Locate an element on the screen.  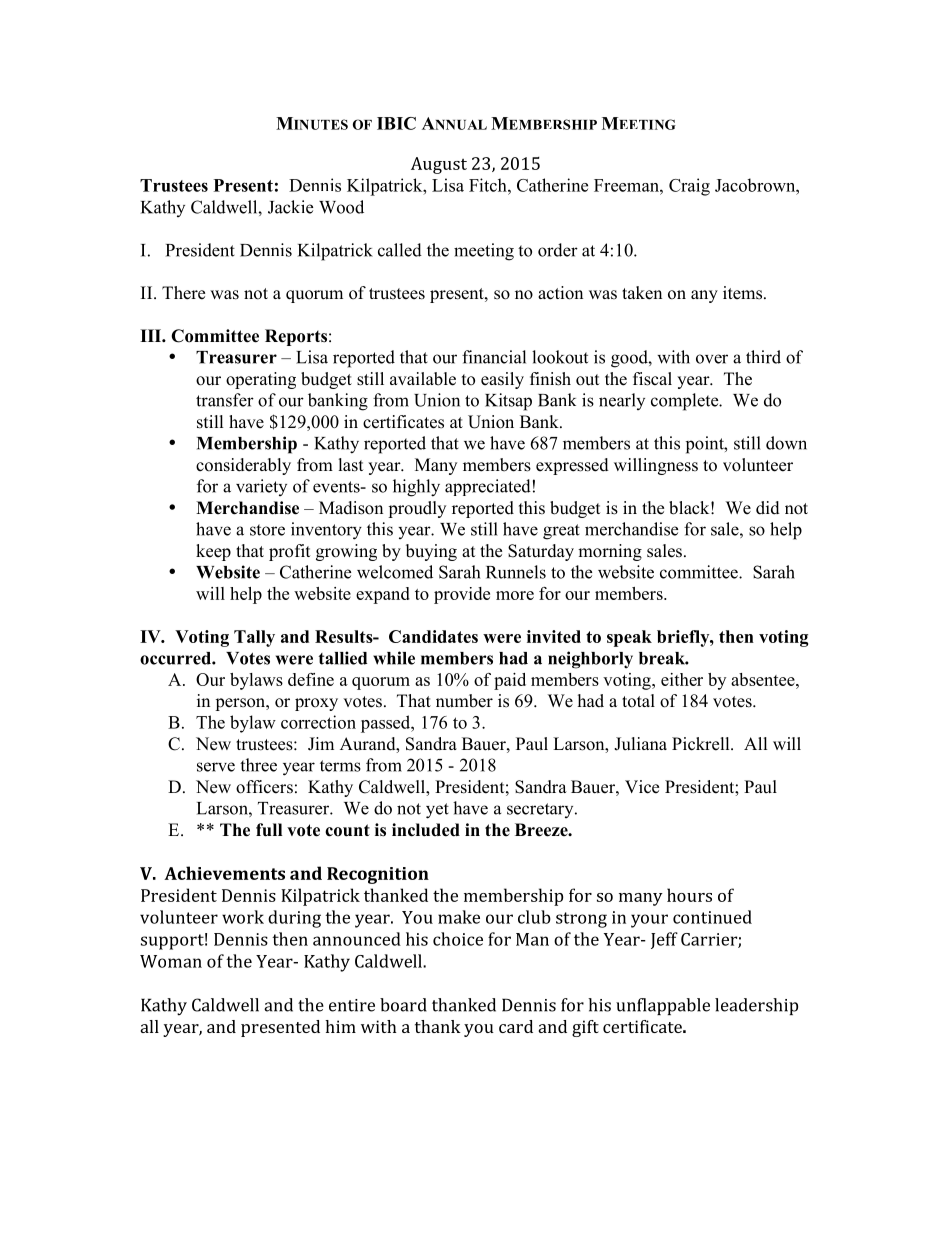
three is located at coordinates (258, 765).
